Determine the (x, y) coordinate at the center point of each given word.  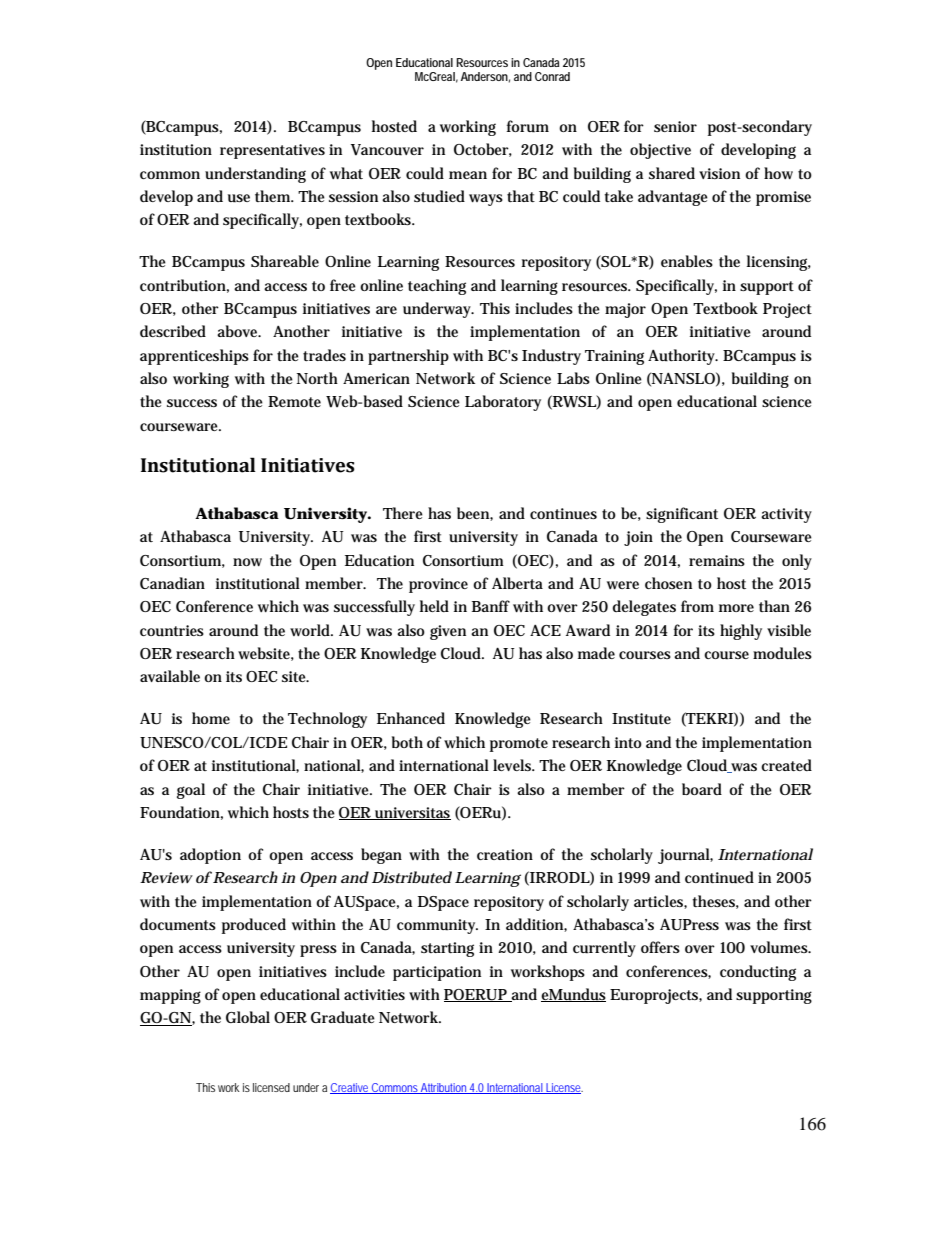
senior (675, 126)
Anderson (485, 77)
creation (505, 854)
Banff (491, 606)
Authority (683, 357)
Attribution (444, 1088)
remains (717, 560)
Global (248, 1017)
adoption (210, 856)
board (702, 789)
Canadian (172, 583)
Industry (551, 357)
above (239, 331)
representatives (272, 151)
